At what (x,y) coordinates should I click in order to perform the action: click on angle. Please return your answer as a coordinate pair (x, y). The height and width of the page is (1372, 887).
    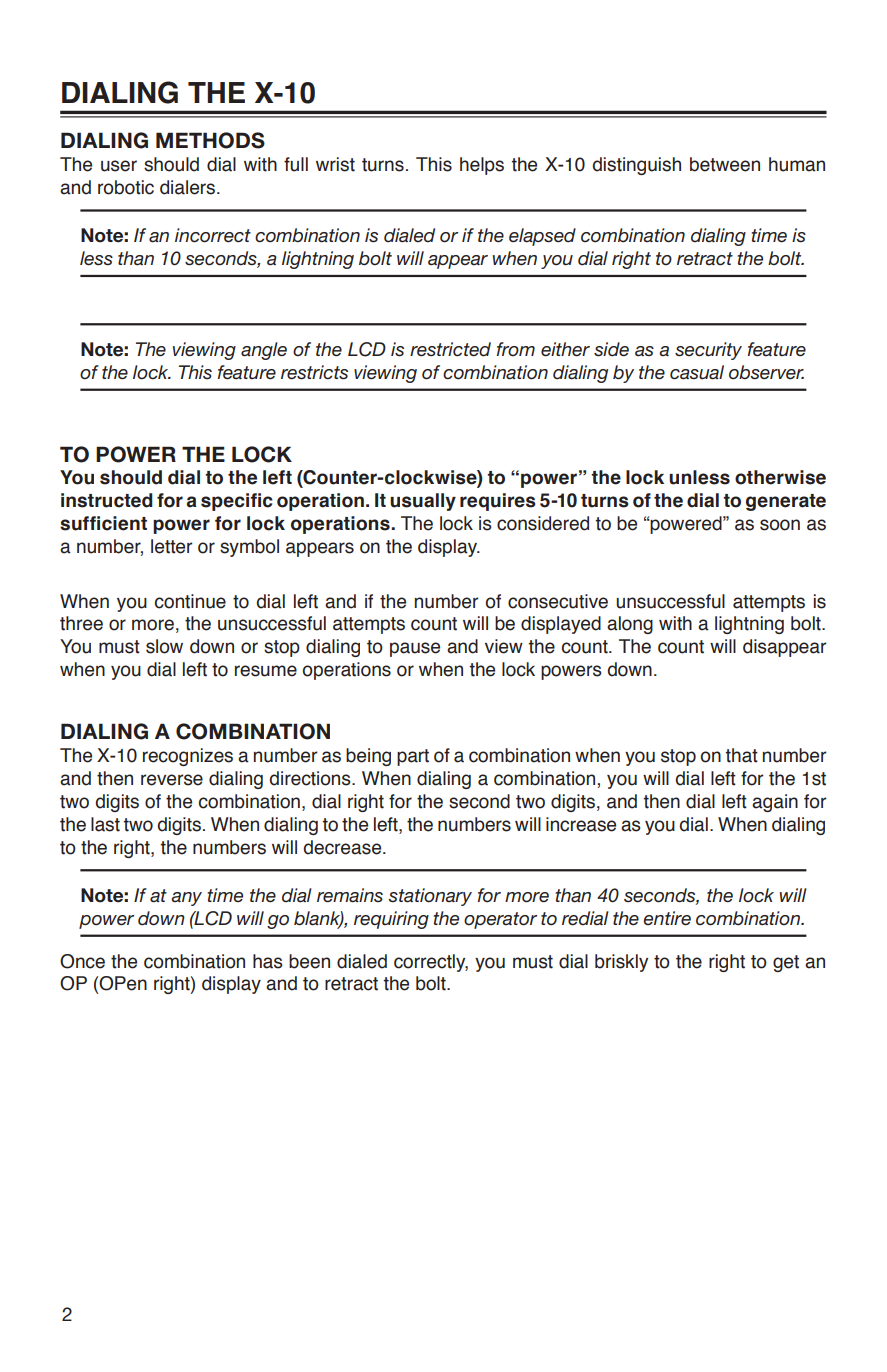
    Looking at the image, I should click on (264, 351).
